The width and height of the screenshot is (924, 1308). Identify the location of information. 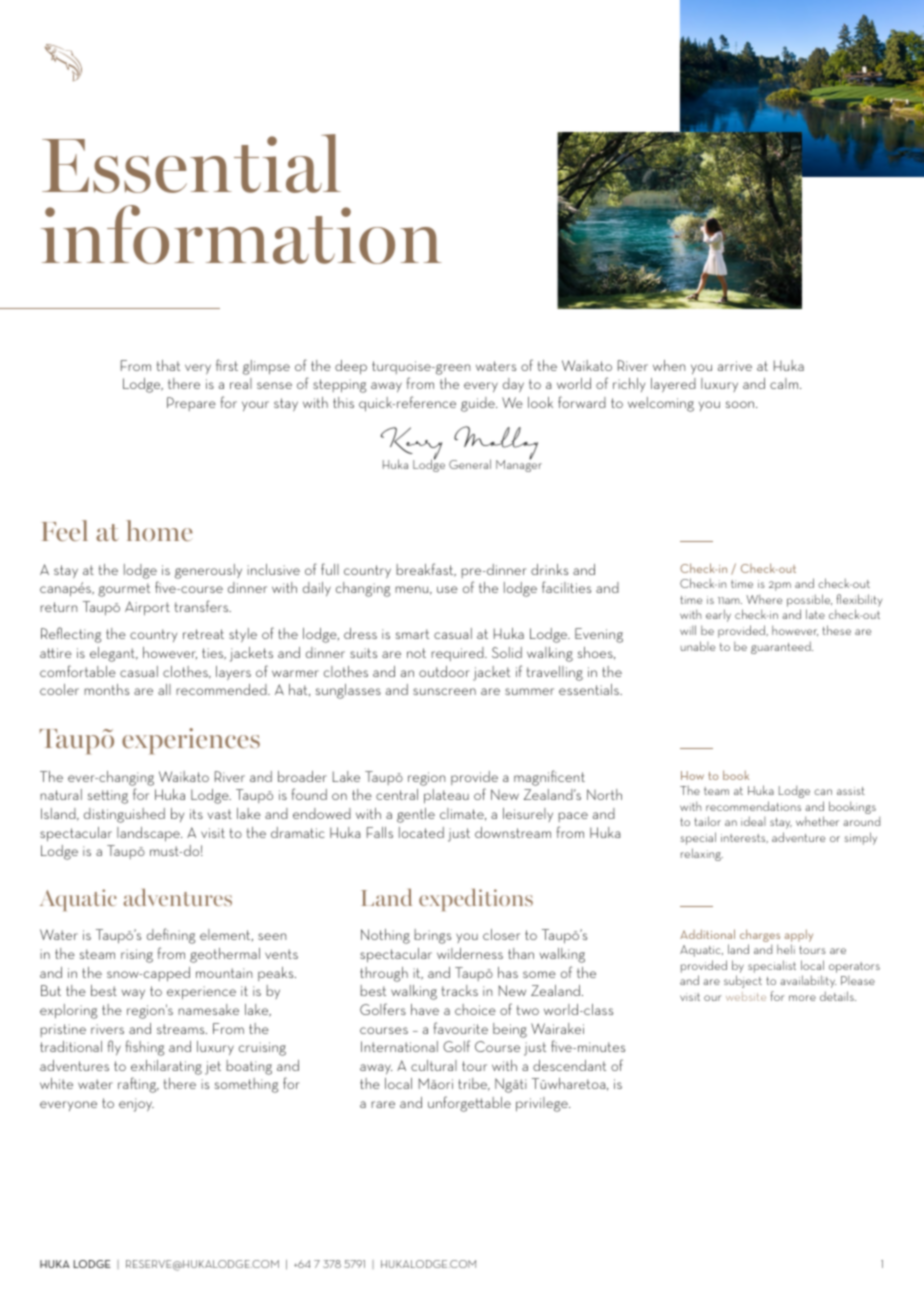
(241, 234).
